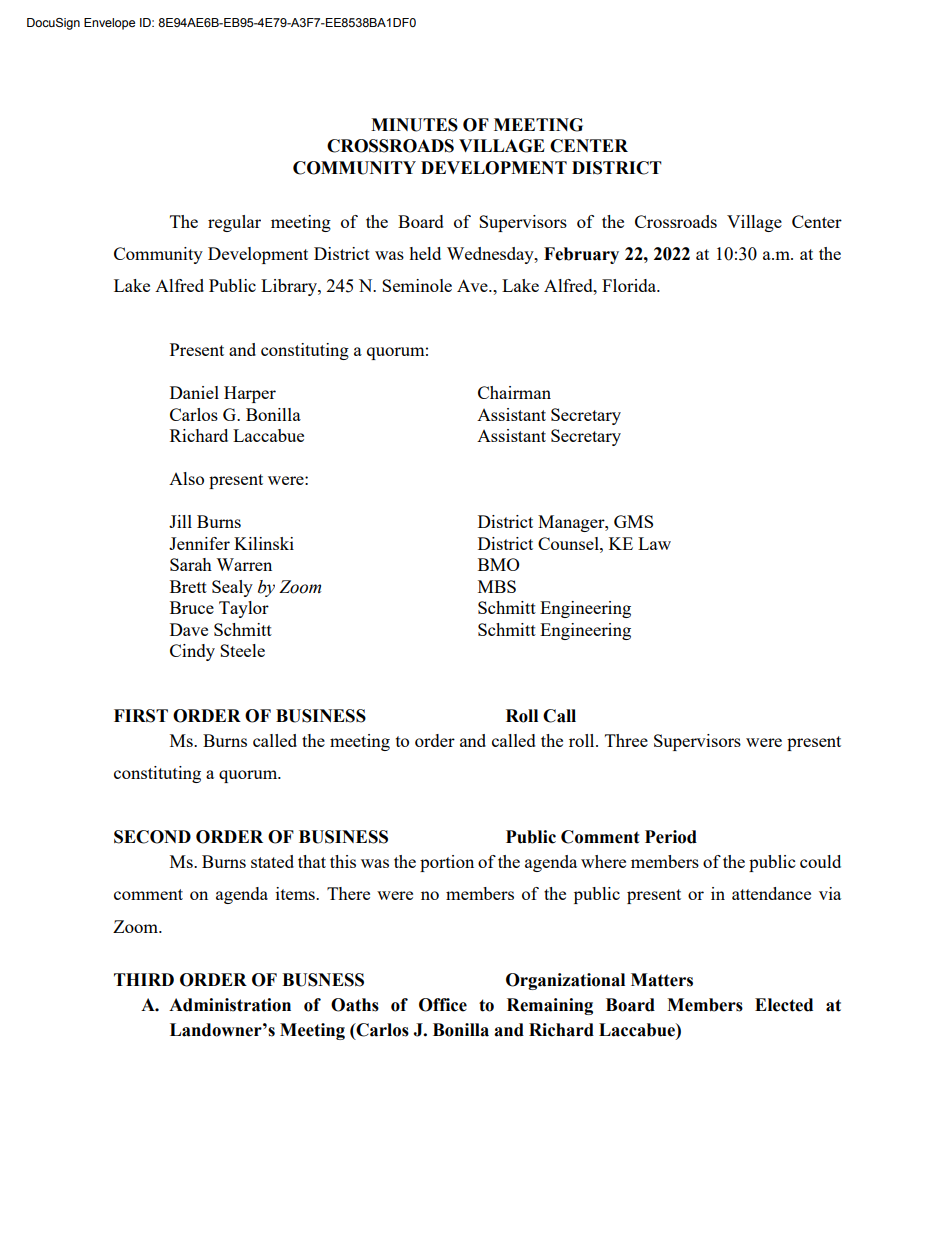 Image resolution: width=952 pixels, height=1233 pixels. I want to click on Warren, so click(244, 564).
